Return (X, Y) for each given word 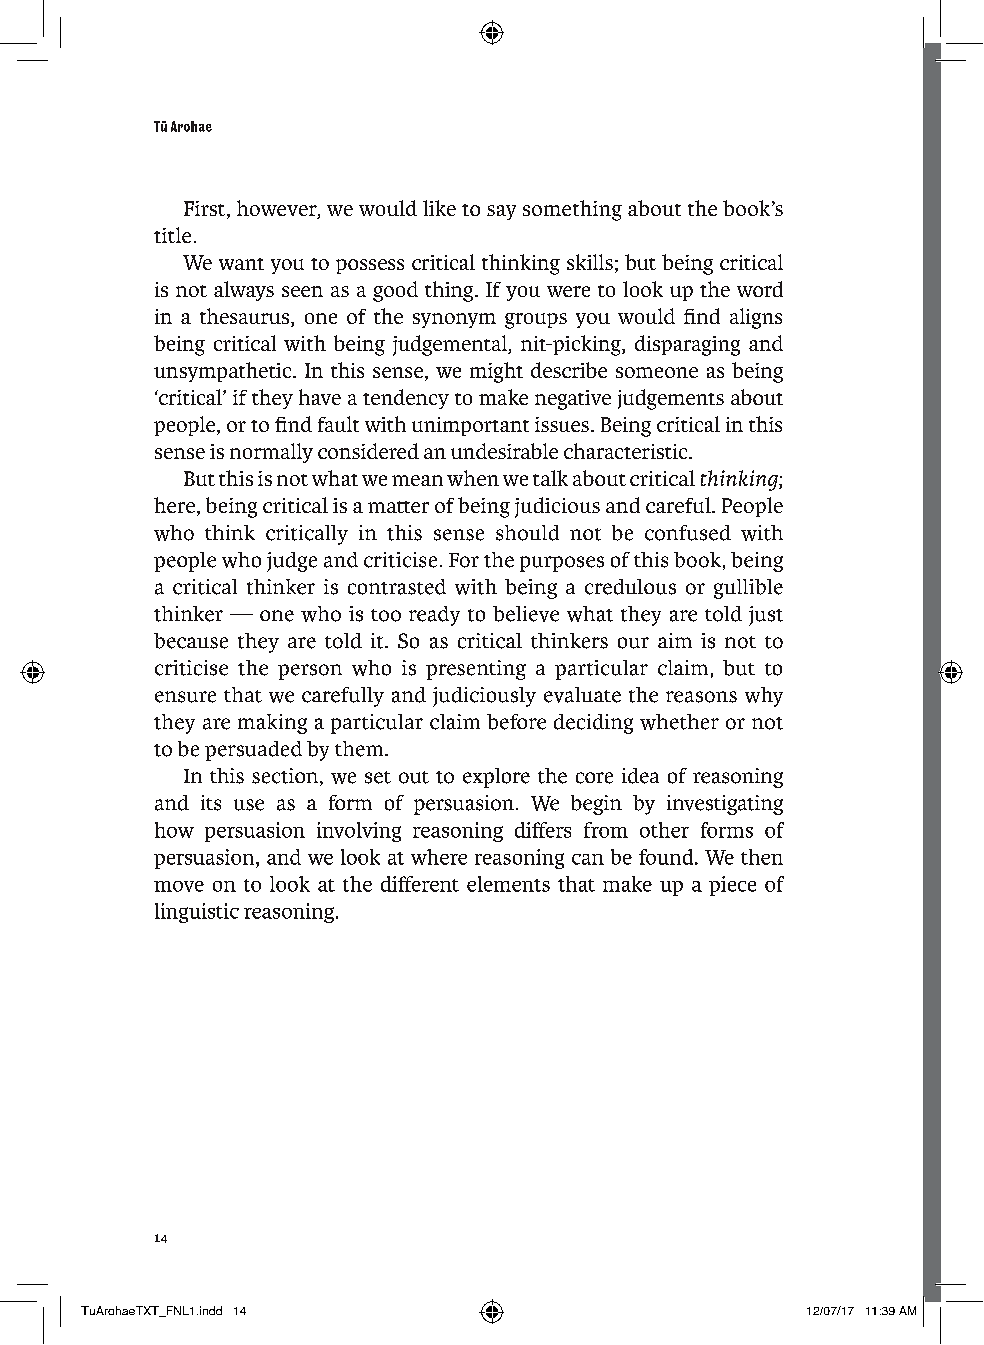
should (527, 533)
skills (590, 262)
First (206, 210)
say (501, 212)
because (191, 641)
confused (688, 533)
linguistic (197, 913)
